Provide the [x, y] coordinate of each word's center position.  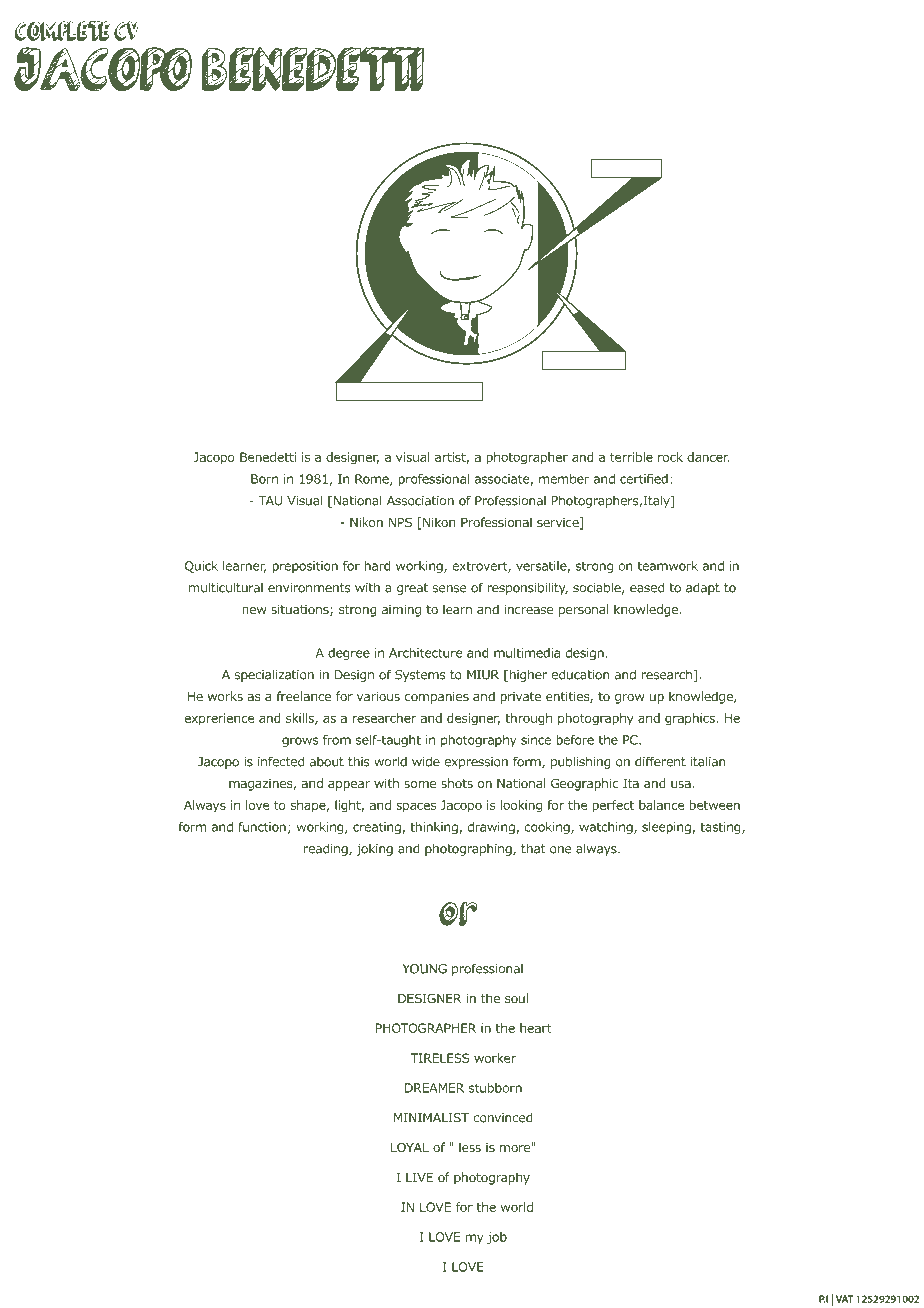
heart [536, 1028]
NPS [400, 522]
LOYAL [410, 1147]
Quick [201, 567]
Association [420, 501]
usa [681, 784]
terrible [631, 457]
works [225, 696]
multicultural [226, 587]
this [359, 761]
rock [670, 457]
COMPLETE [62, 31]
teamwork [668, 566]
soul [516, 998]
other [592, 360]
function [262, 827]
